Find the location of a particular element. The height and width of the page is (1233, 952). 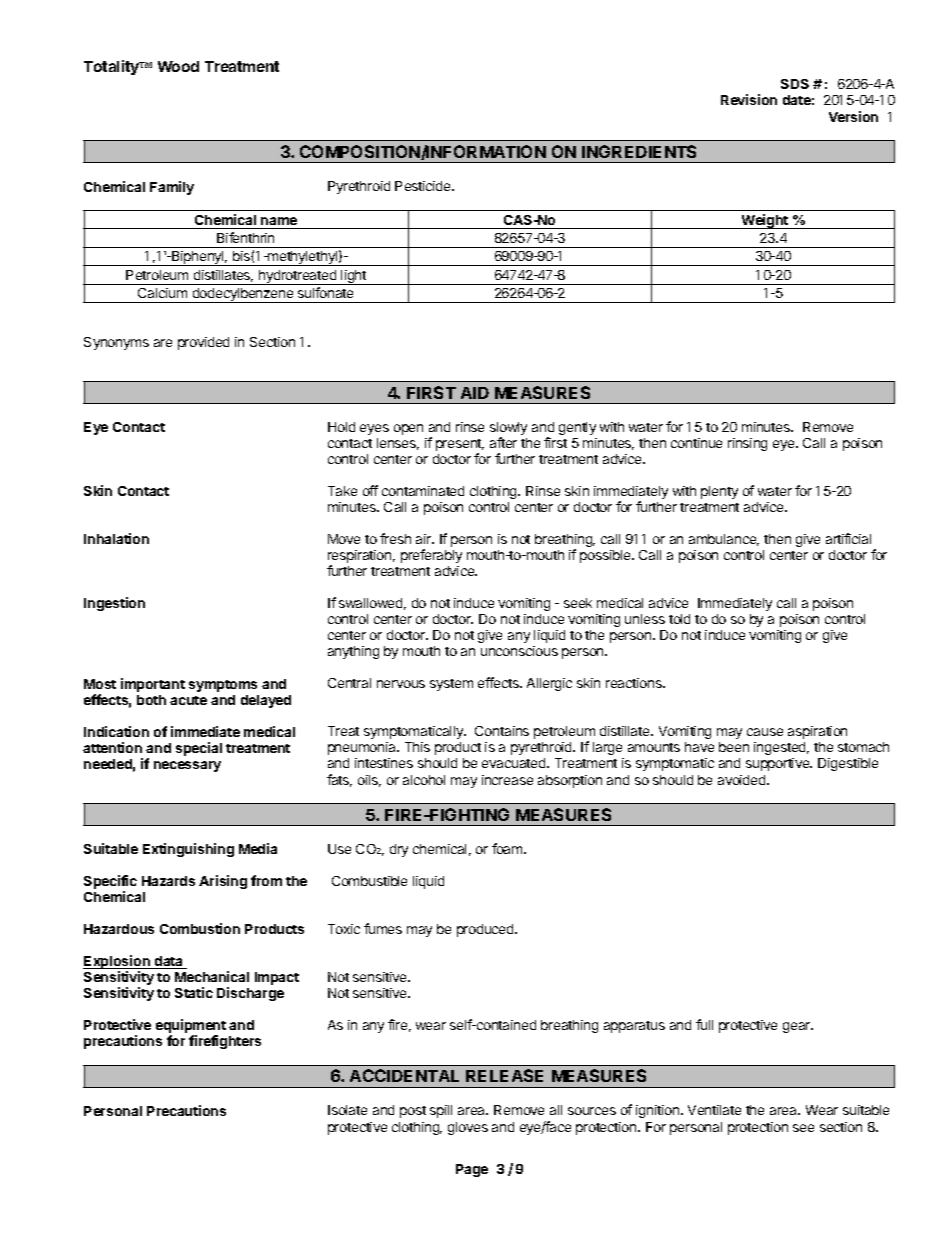

gloves is located at coordinates (468, 1128).
